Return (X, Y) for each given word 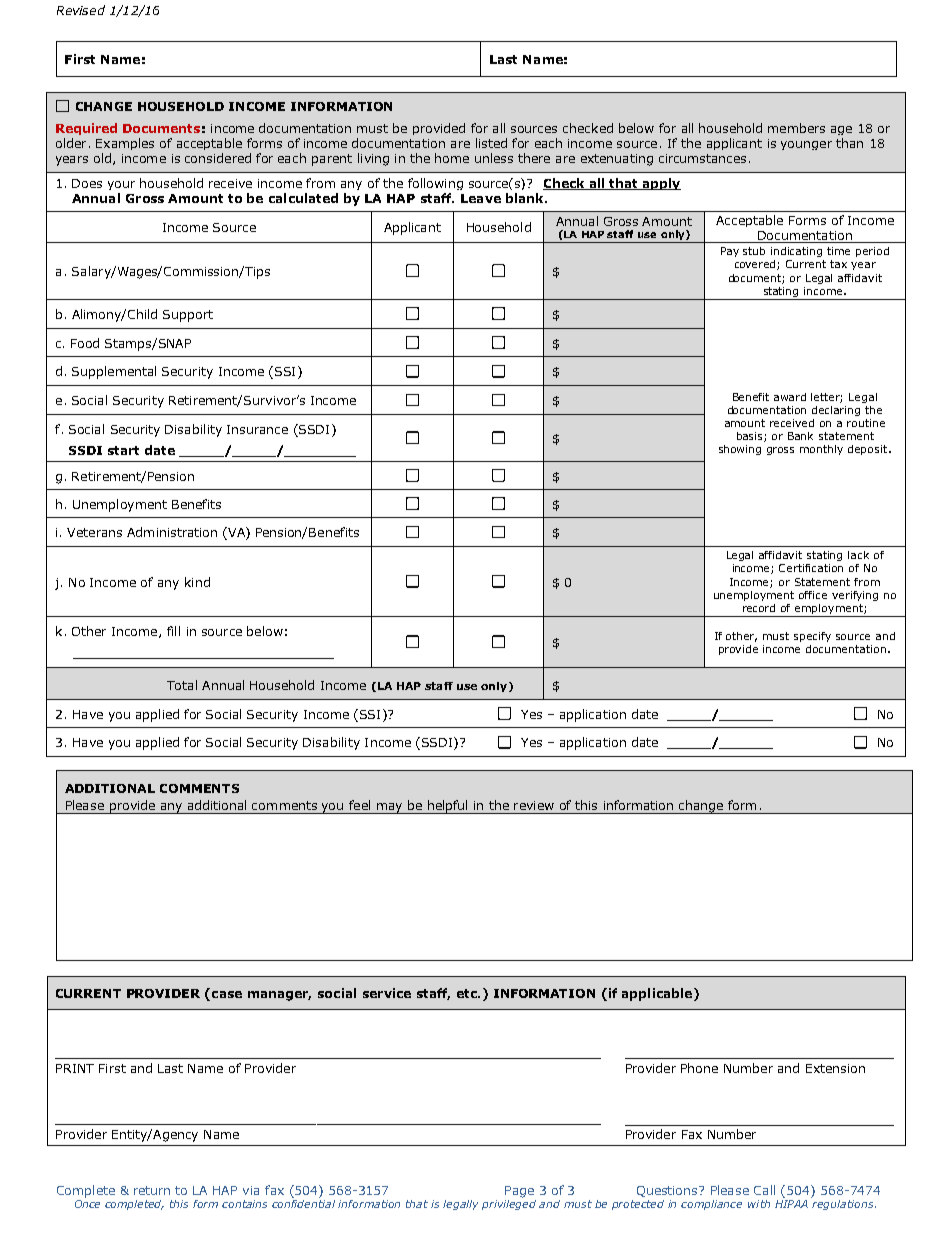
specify (812, 637)
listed (491, 143)
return (152, 1190)
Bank (800, 436)
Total (182, 685)
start (123, 450)
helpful (447, 807)
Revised (81, 10)
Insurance (257, 429)
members (796, 128)
